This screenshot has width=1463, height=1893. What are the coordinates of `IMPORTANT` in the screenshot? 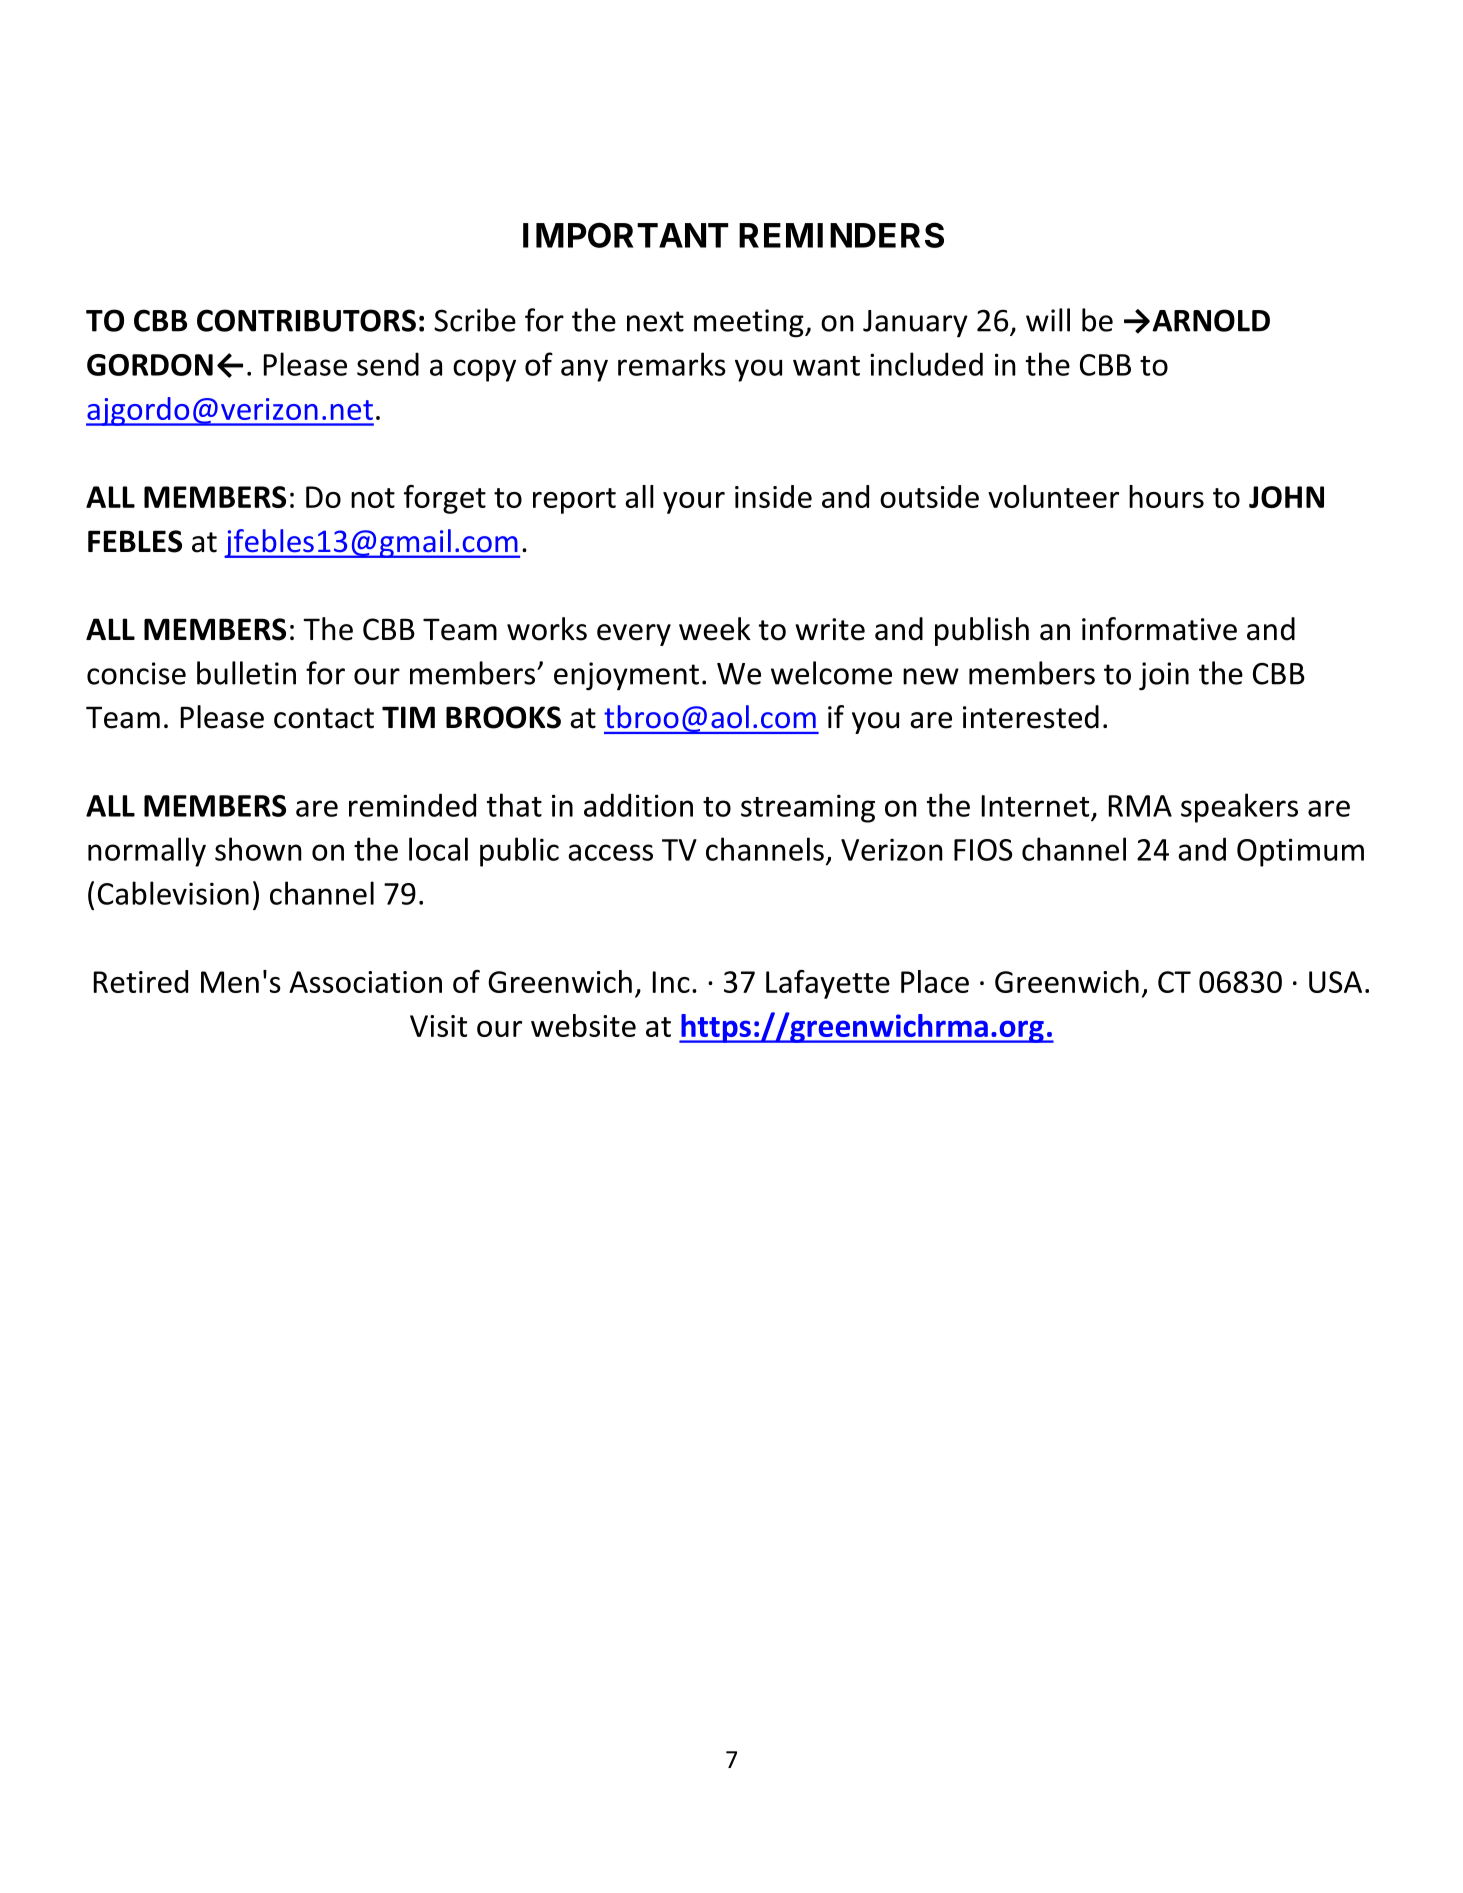 It's located at (625, 235).
